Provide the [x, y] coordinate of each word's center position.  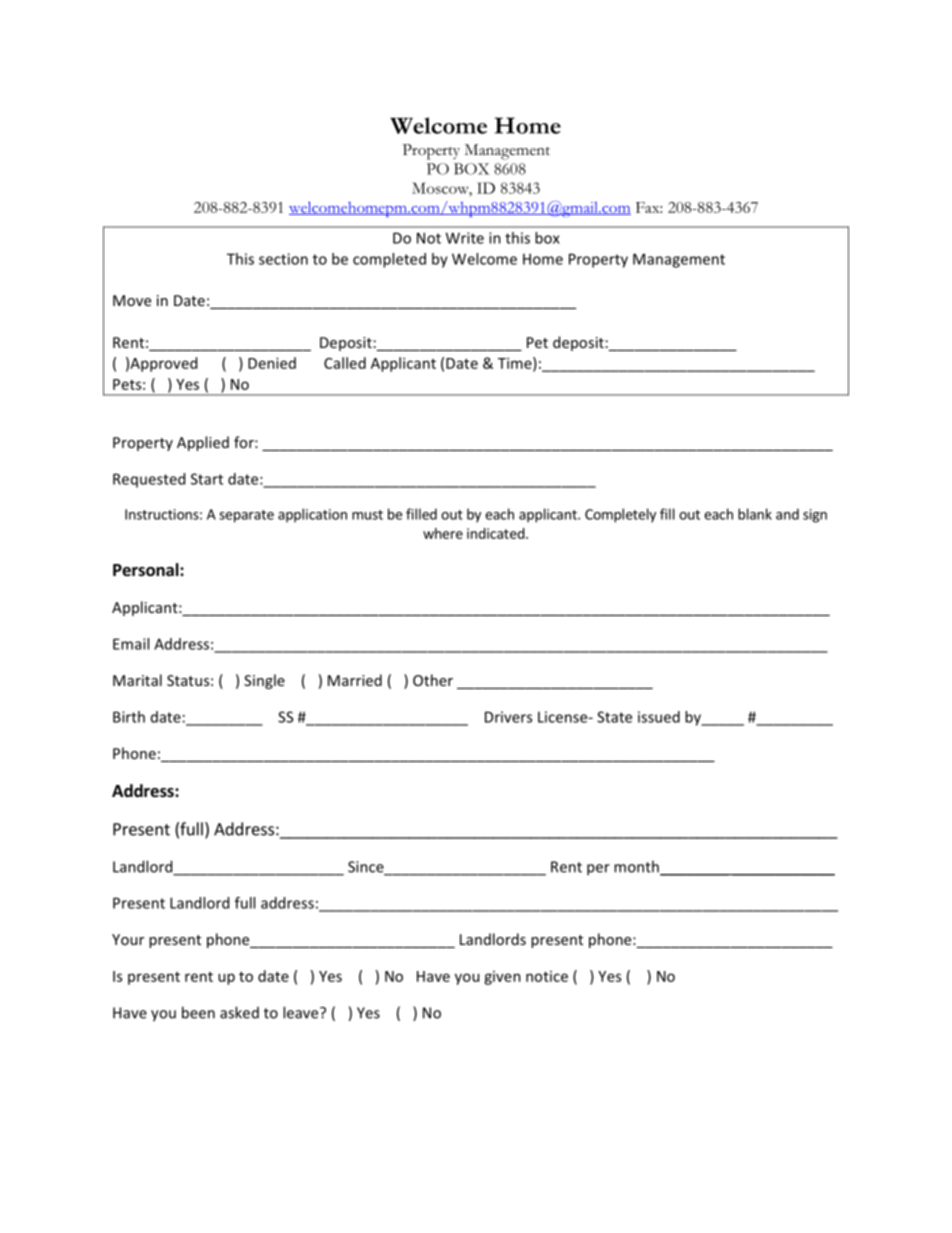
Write [465, 238]
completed [389, 260]
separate [246, 516]
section [283, 259]
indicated [496, 533]
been [198, 1012]
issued [659, 717]
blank [755, 514]
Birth [129, 717]
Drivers [508, 717]
